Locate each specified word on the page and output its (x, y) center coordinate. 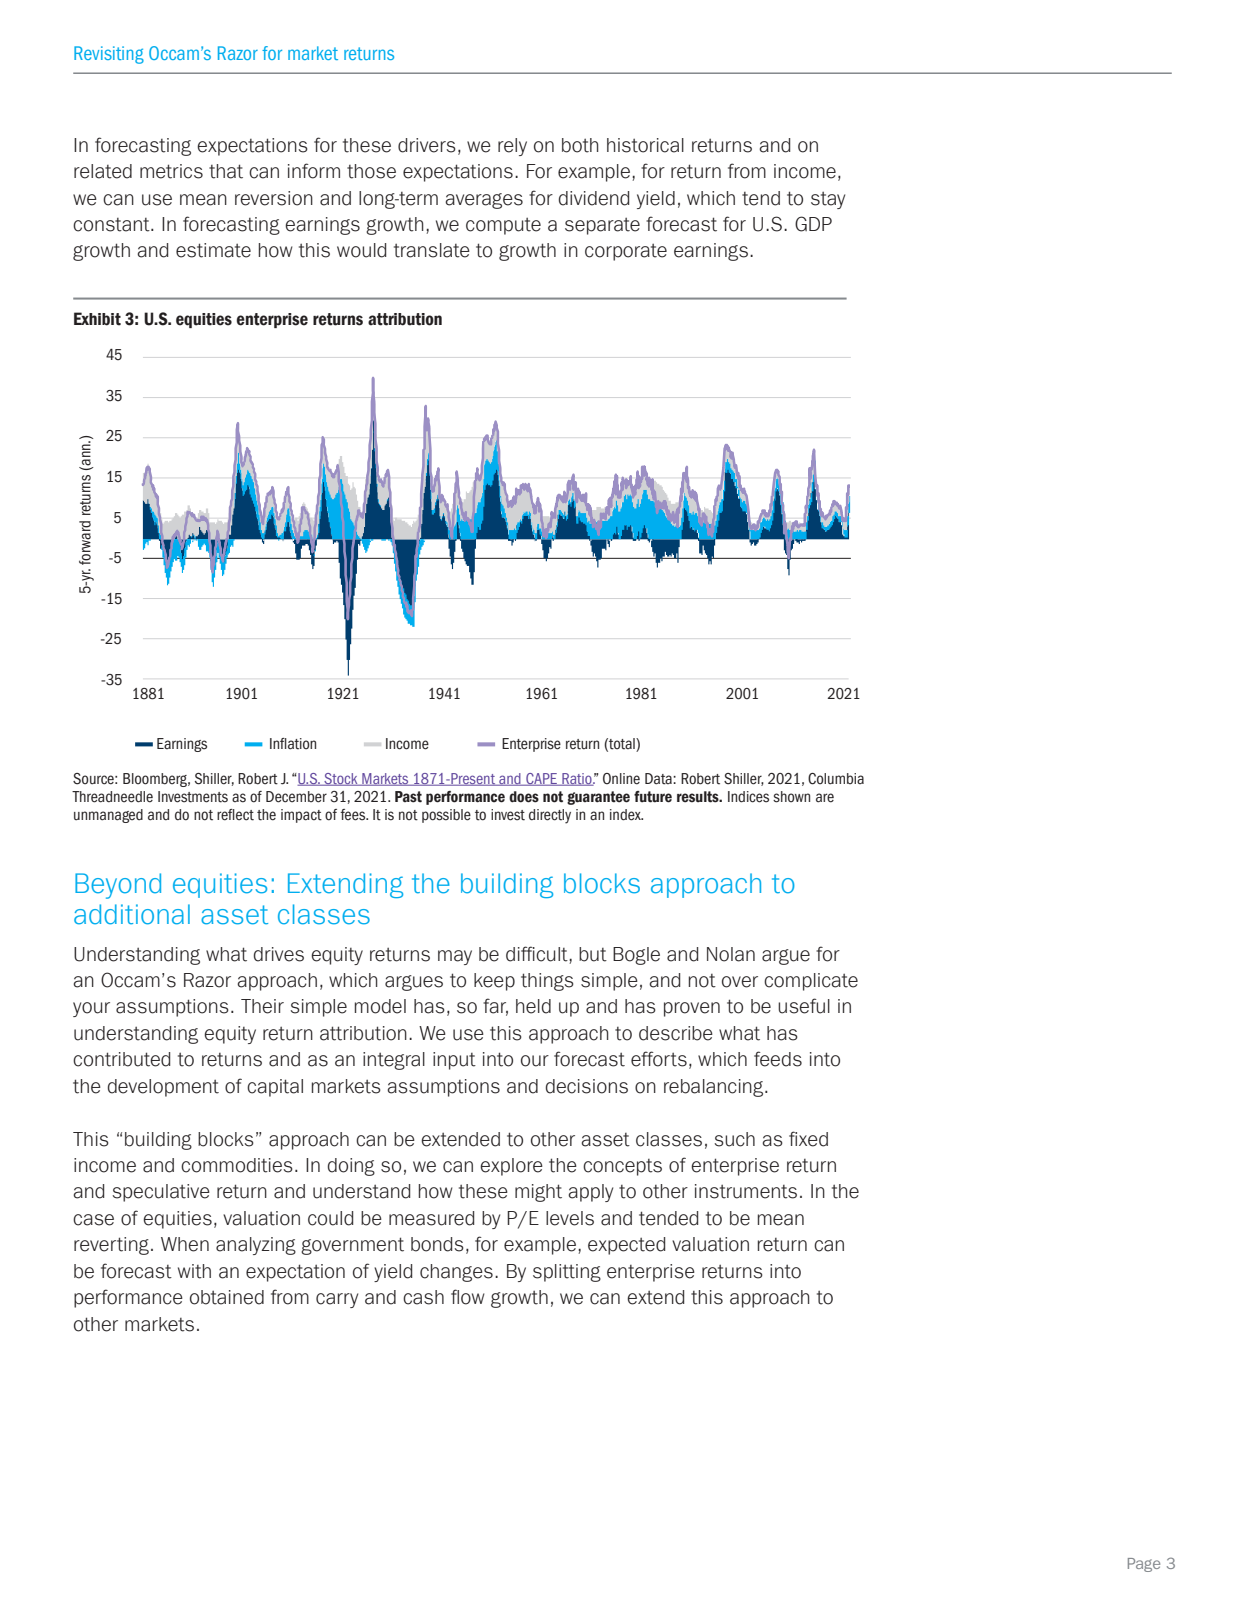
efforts (659, 1059)
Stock (341, 779)
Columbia (836, 779)
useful (804, 1006)
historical (645, 145)
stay (828, 200)
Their (262, 1006)
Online (621, 779)
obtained (227, 1297)
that (226, 171)
